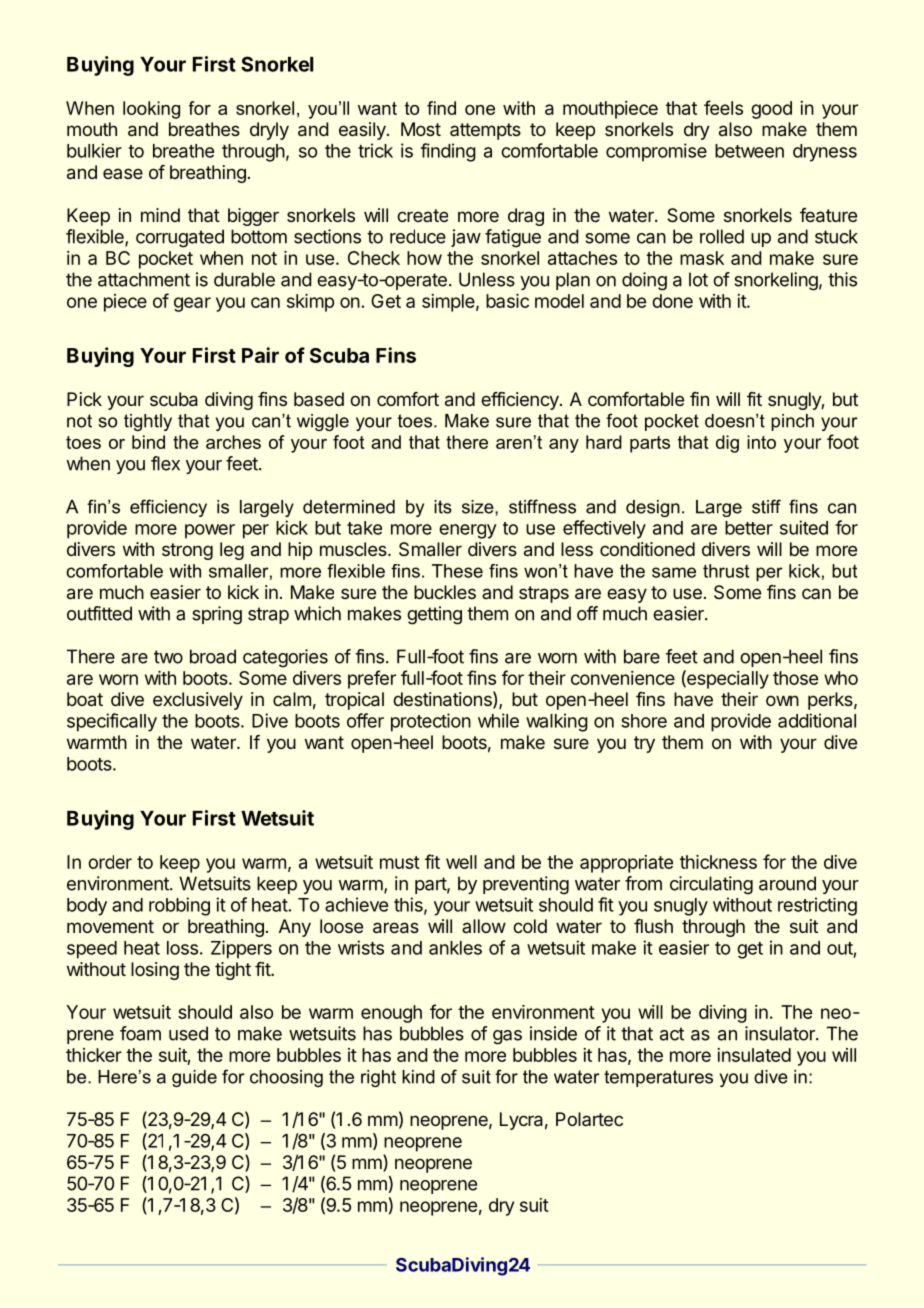 The height and width of the screenshot is (1308, 924). What do you see at coordinates (188, 1033) in the screenshot?
I see `used` at bounding box center [188, 1033].
